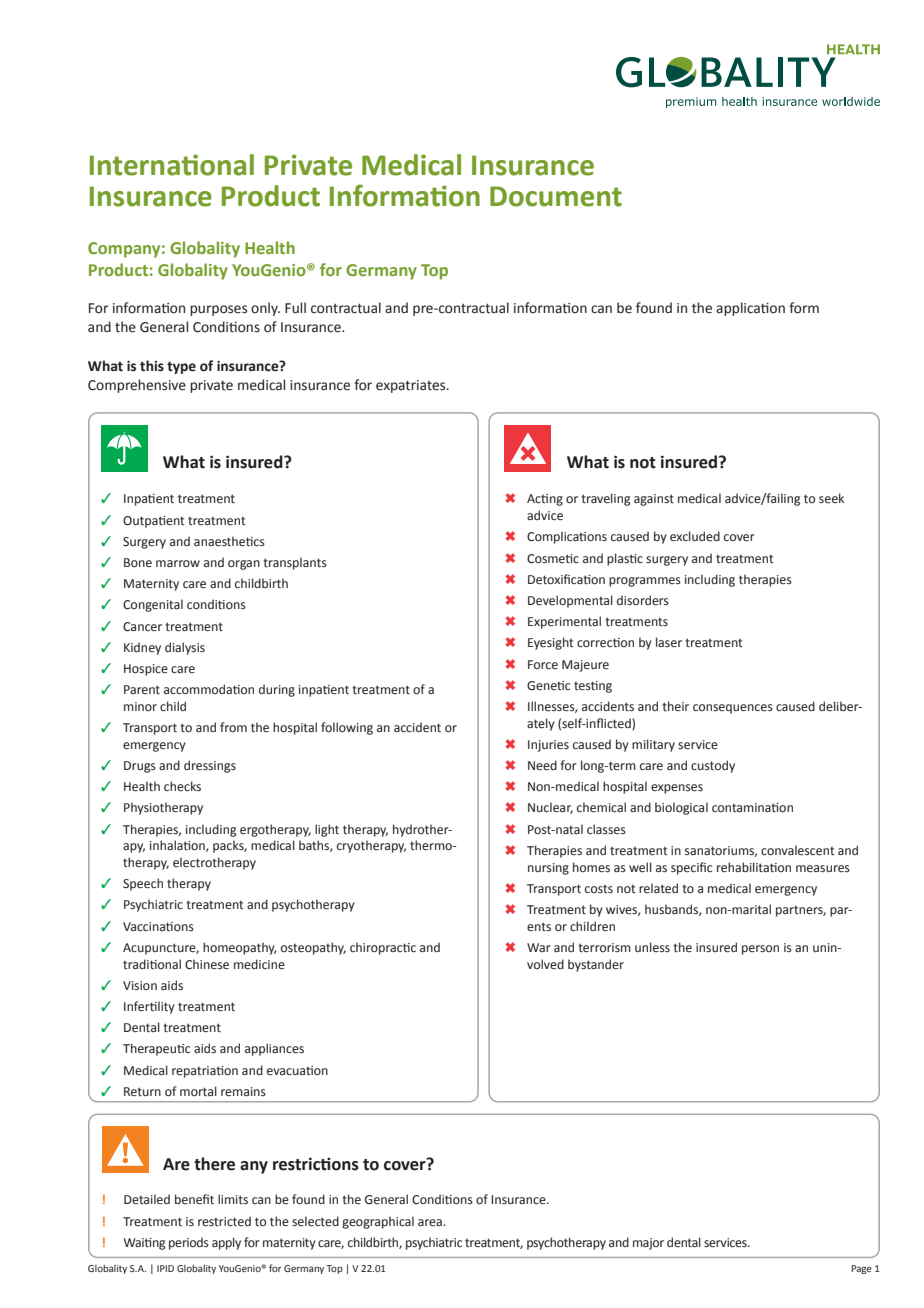 The height and width of the screenshot is (1308, 924). I want to click on person, so click(760, 950).
